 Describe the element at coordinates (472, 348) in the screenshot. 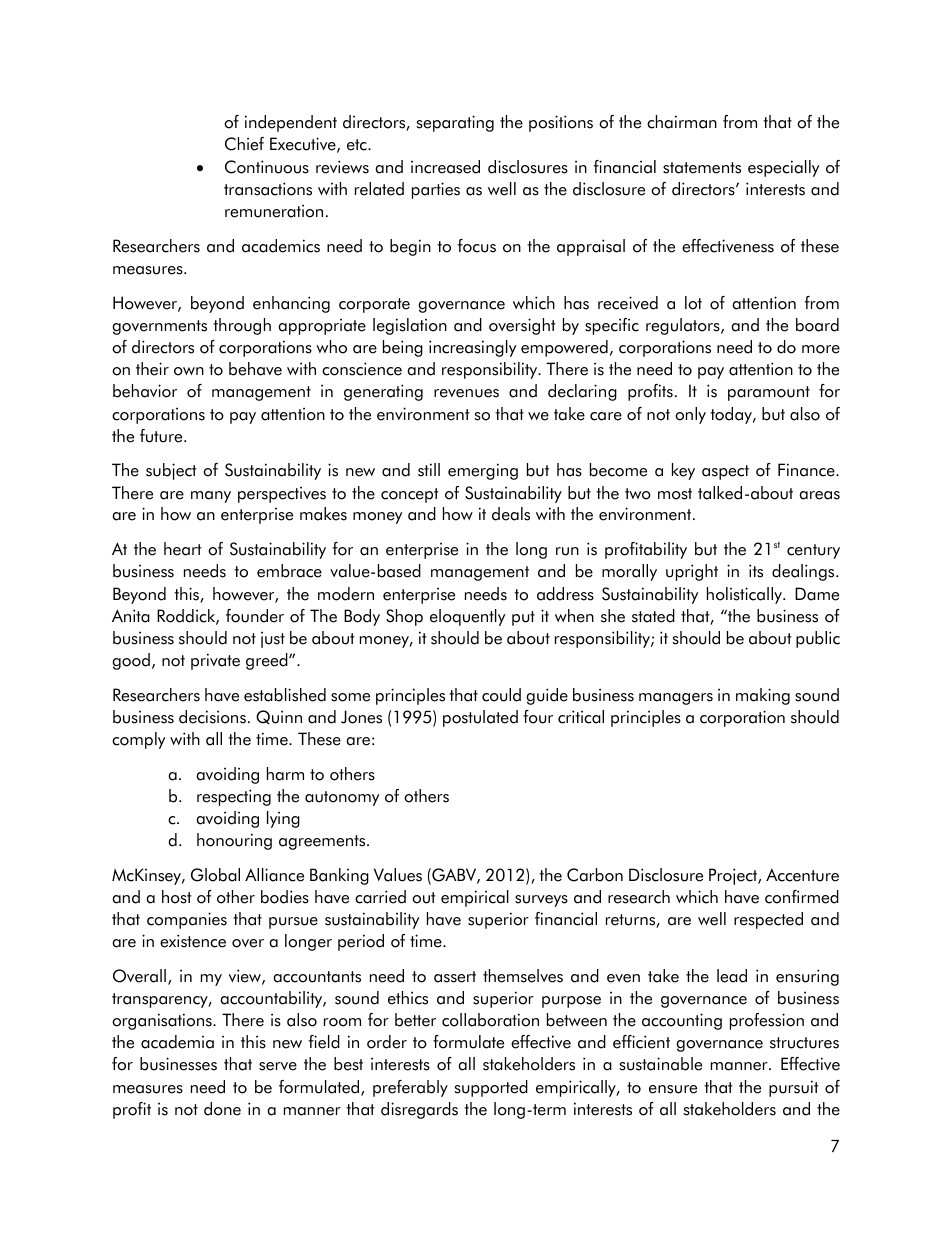

I see `increasingly` at that location.
